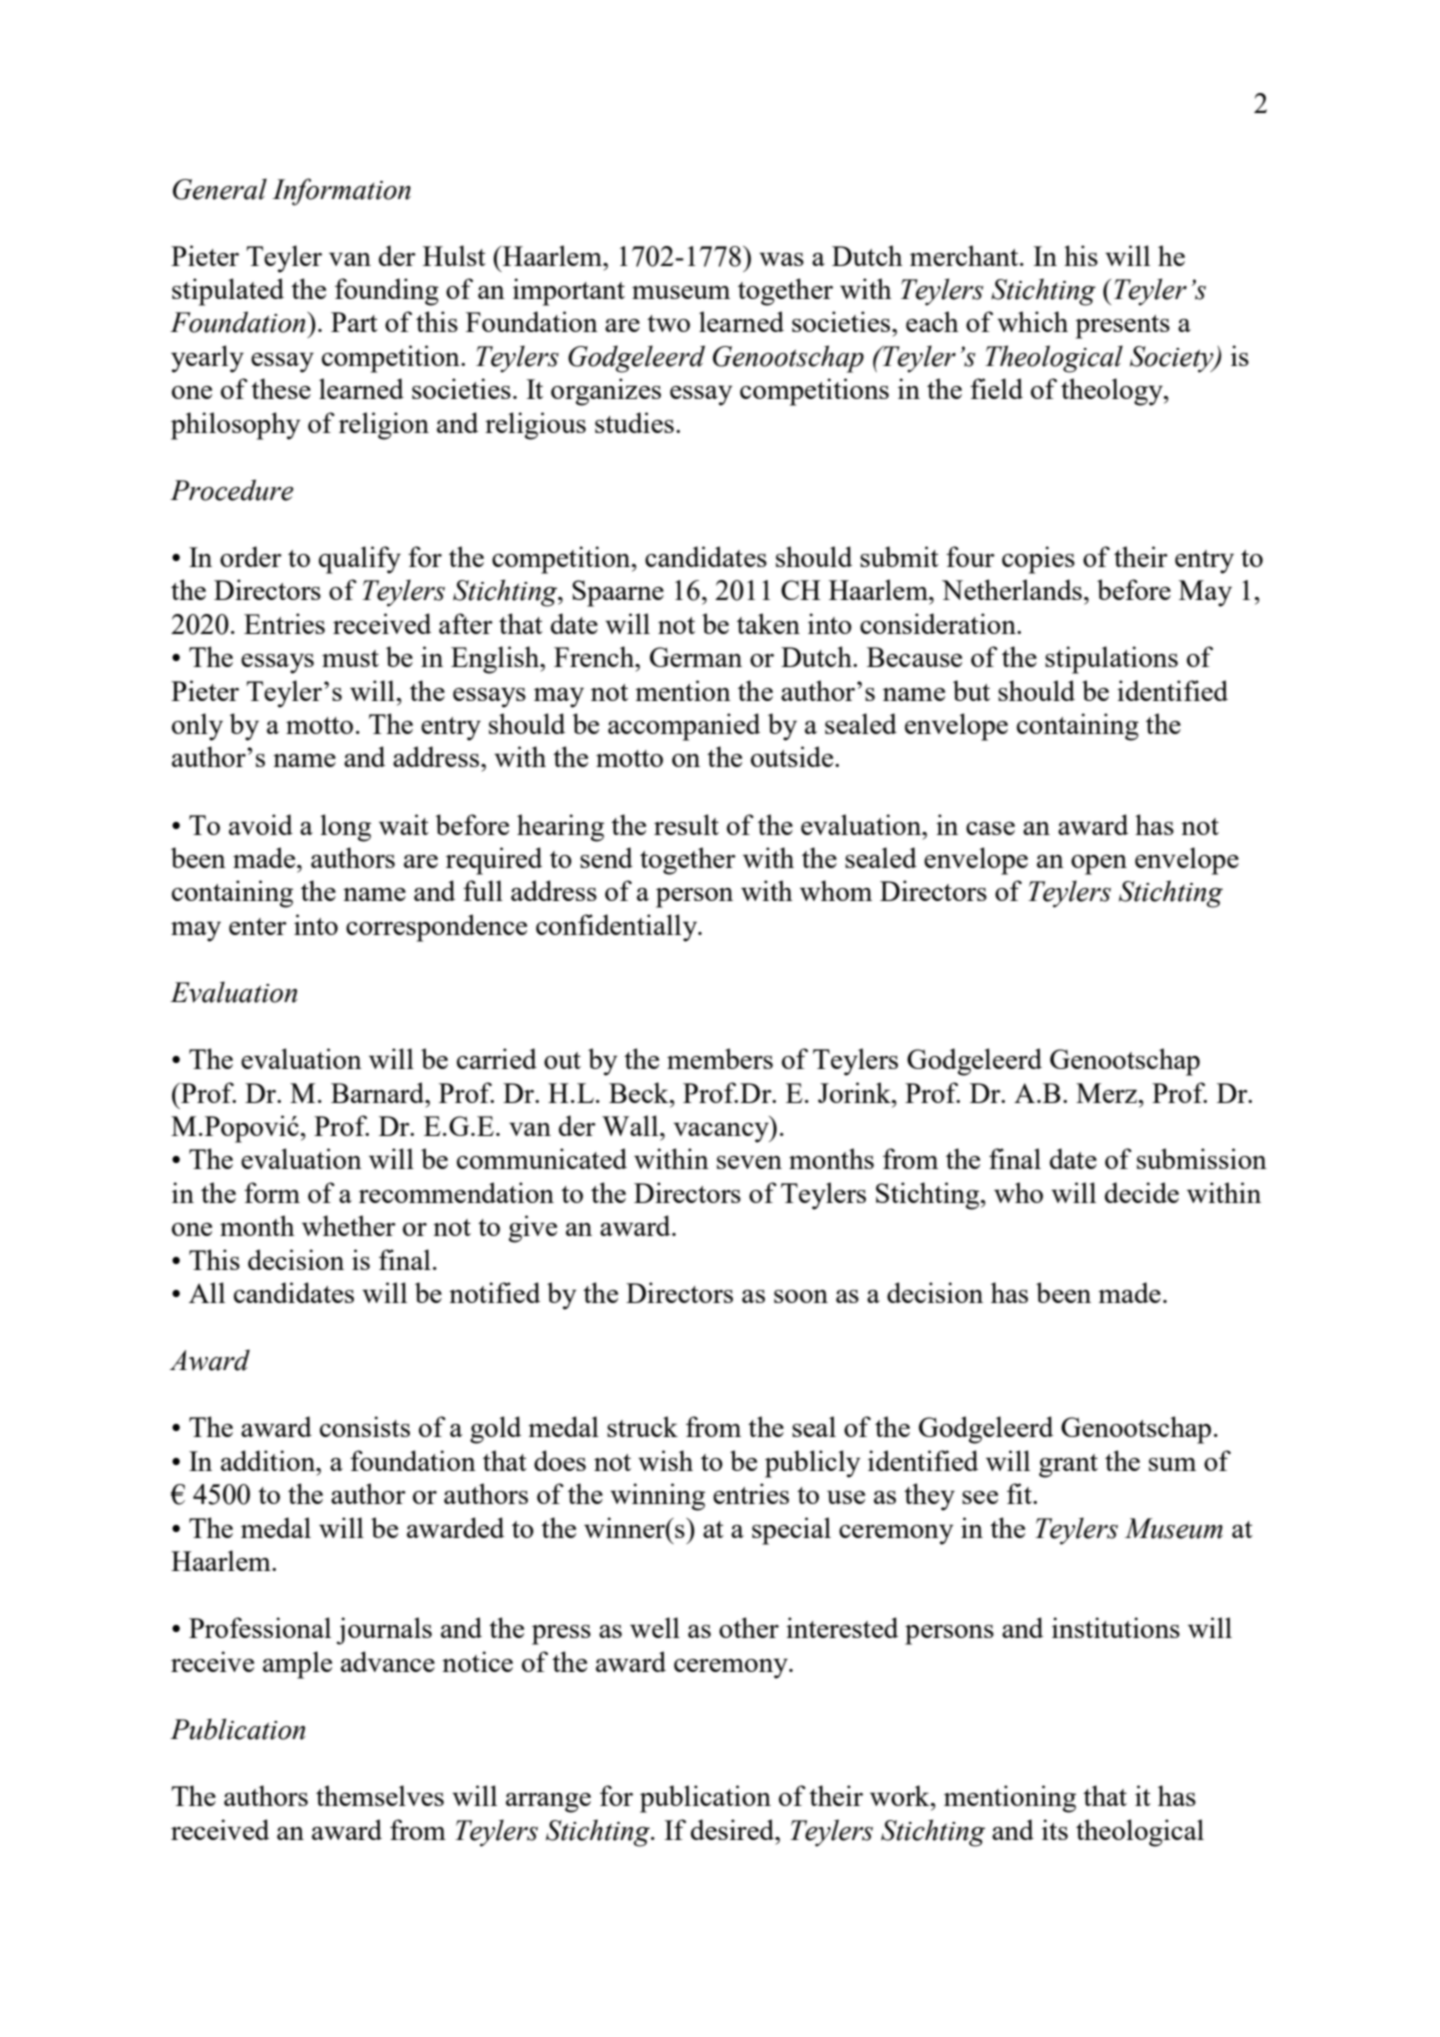 This page has height=2037, width=1440. I want to click on consists, so click(365, 1426).
